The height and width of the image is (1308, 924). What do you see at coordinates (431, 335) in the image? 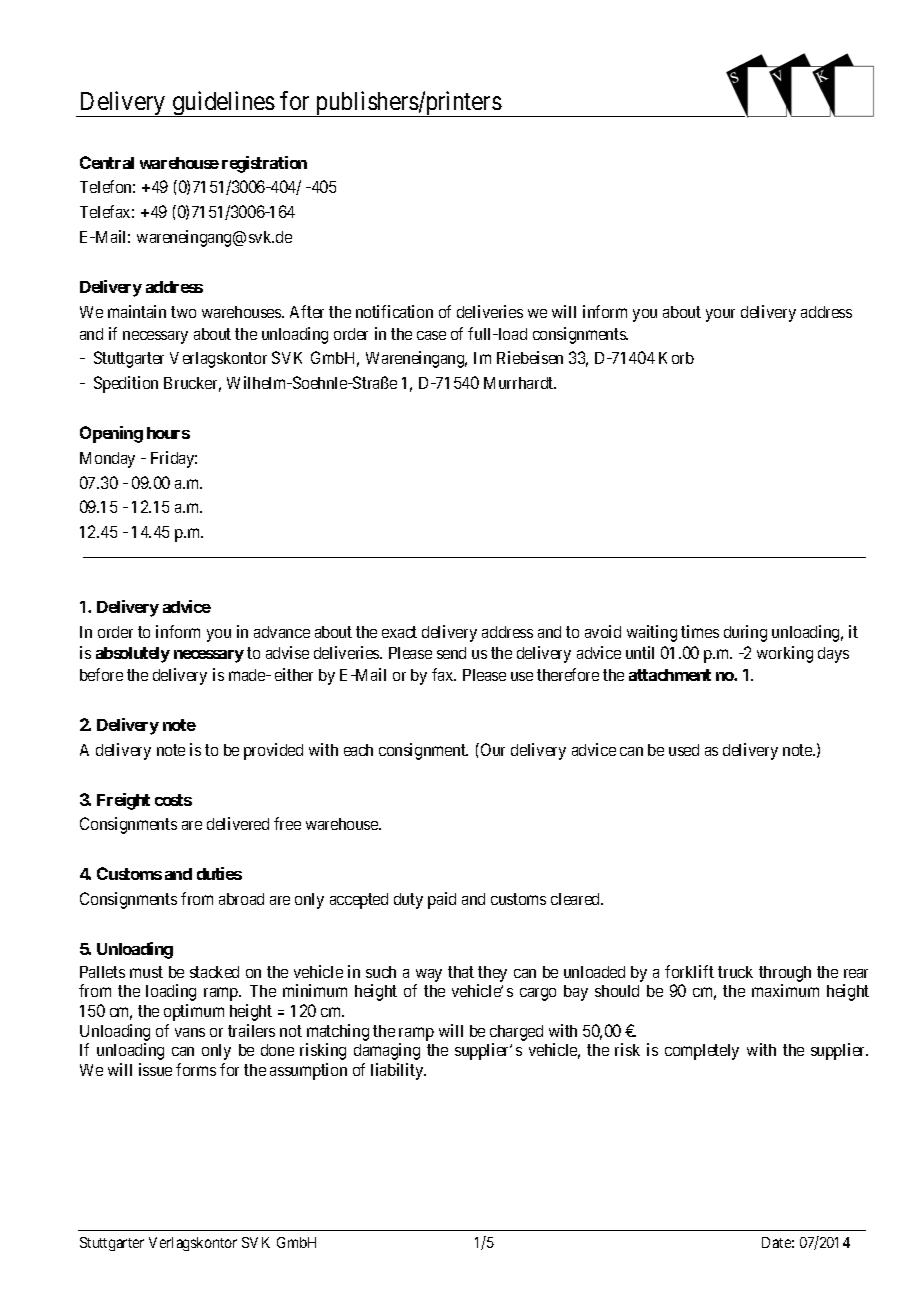
I see `case` at bounding box center [431, 335].
